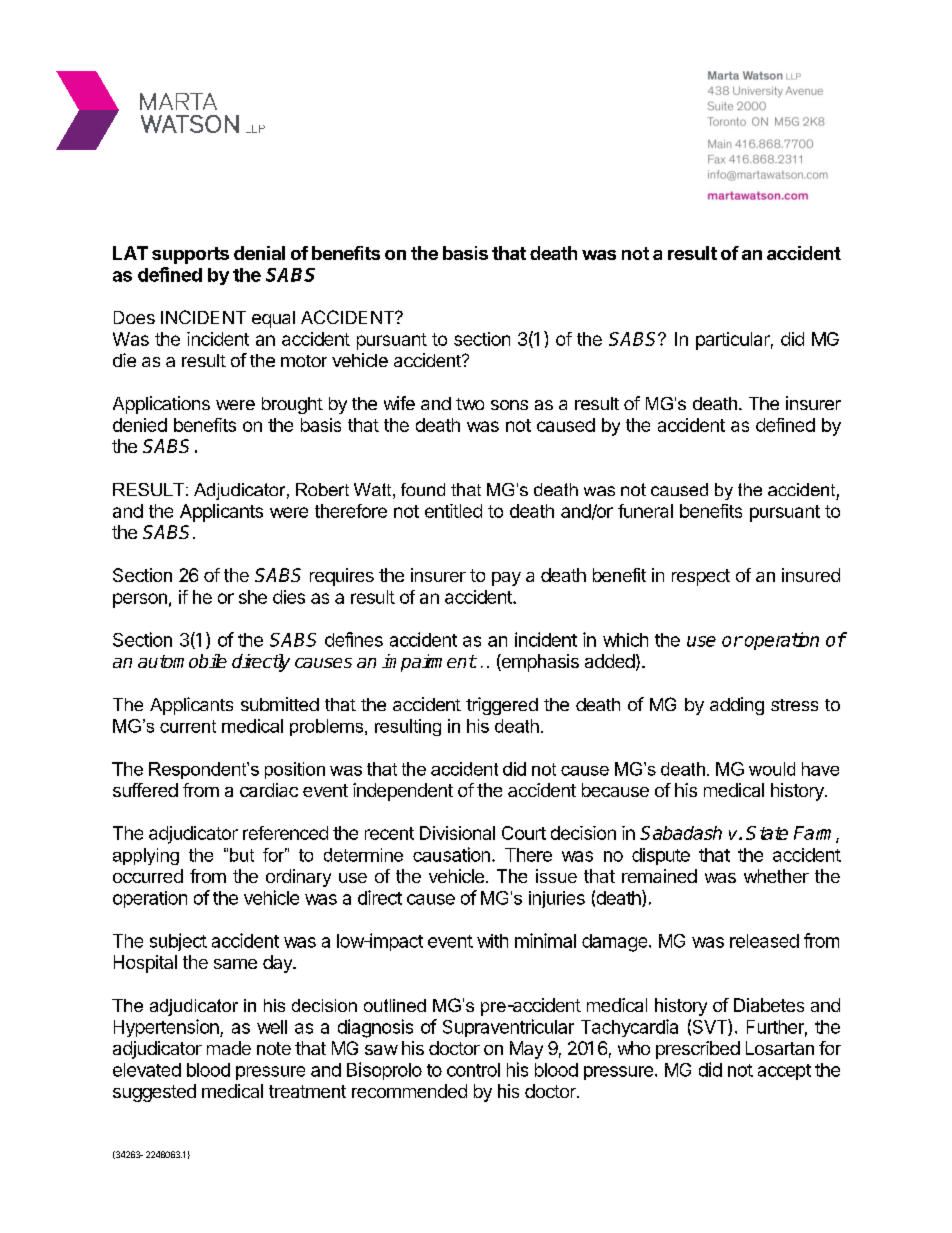  I want to click on accept, so click(784, 1072).
